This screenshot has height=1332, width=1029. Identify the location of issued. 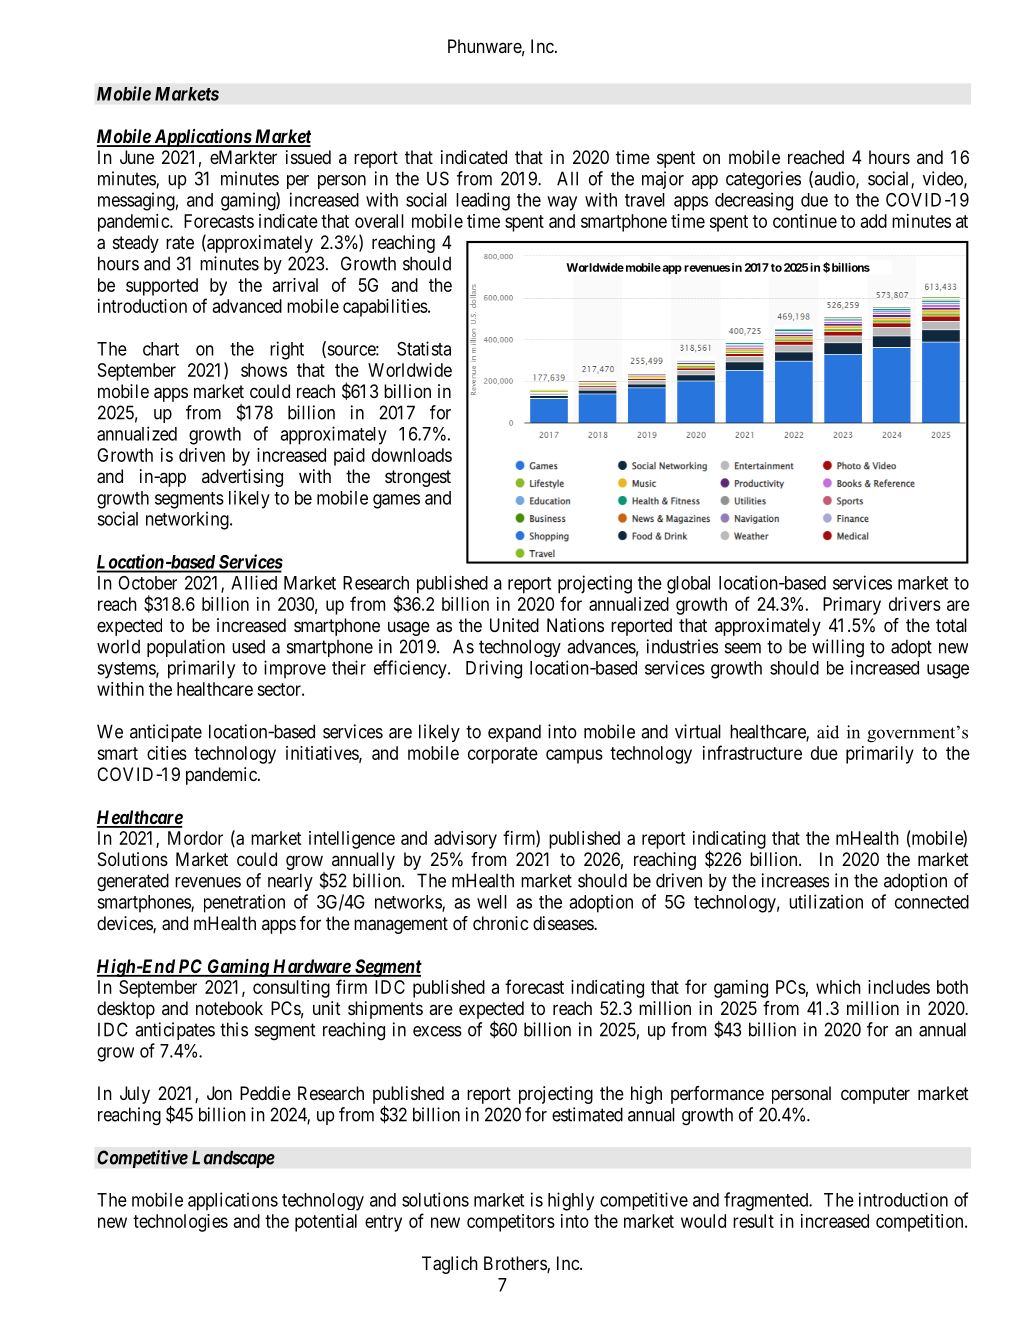
(308, 157).
